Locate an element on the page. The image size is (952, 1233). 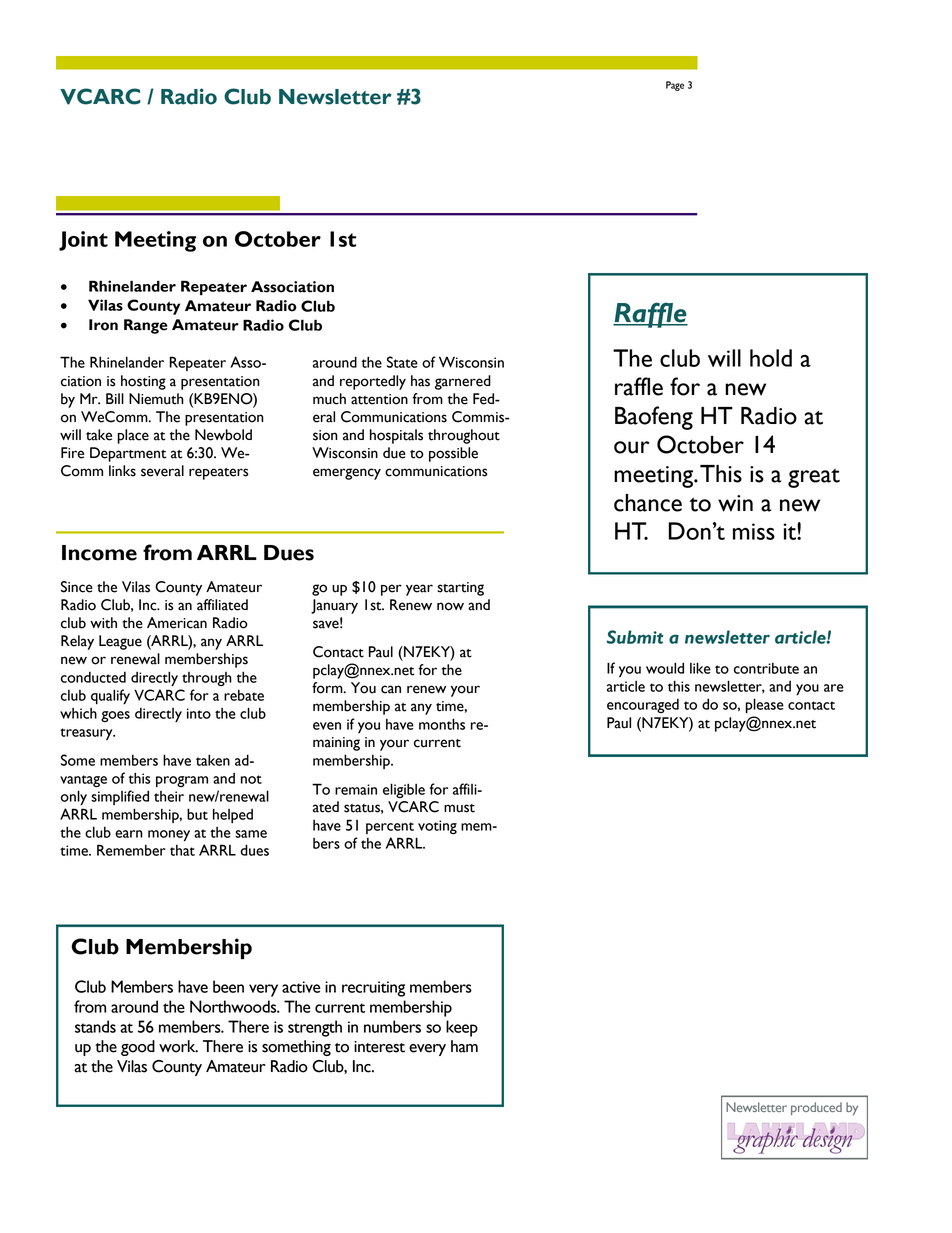
Joint is located at coordinates (83, 241).
